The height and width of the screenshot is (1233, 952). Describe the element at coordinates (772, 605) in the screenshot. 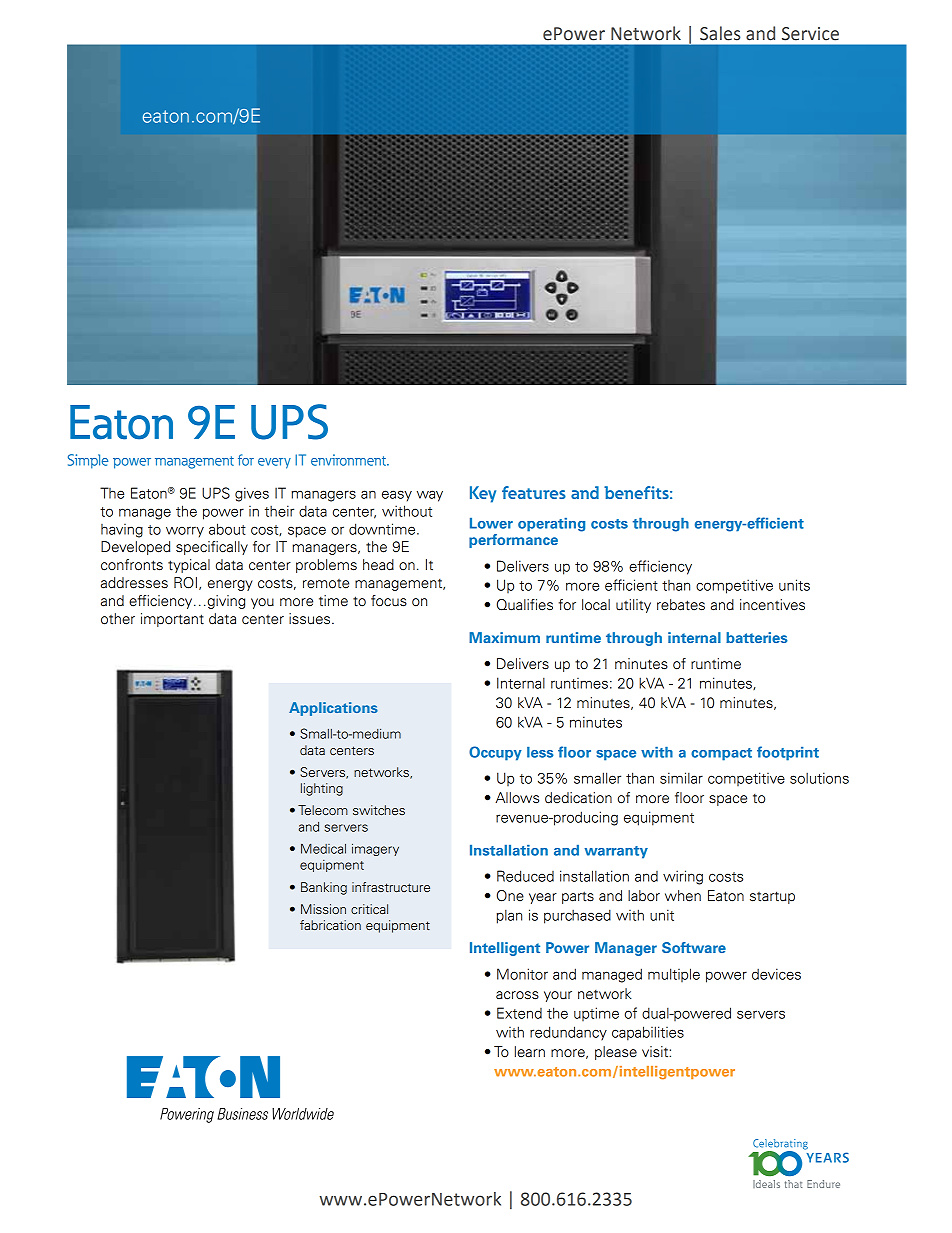

I see `incentives` at that location.
